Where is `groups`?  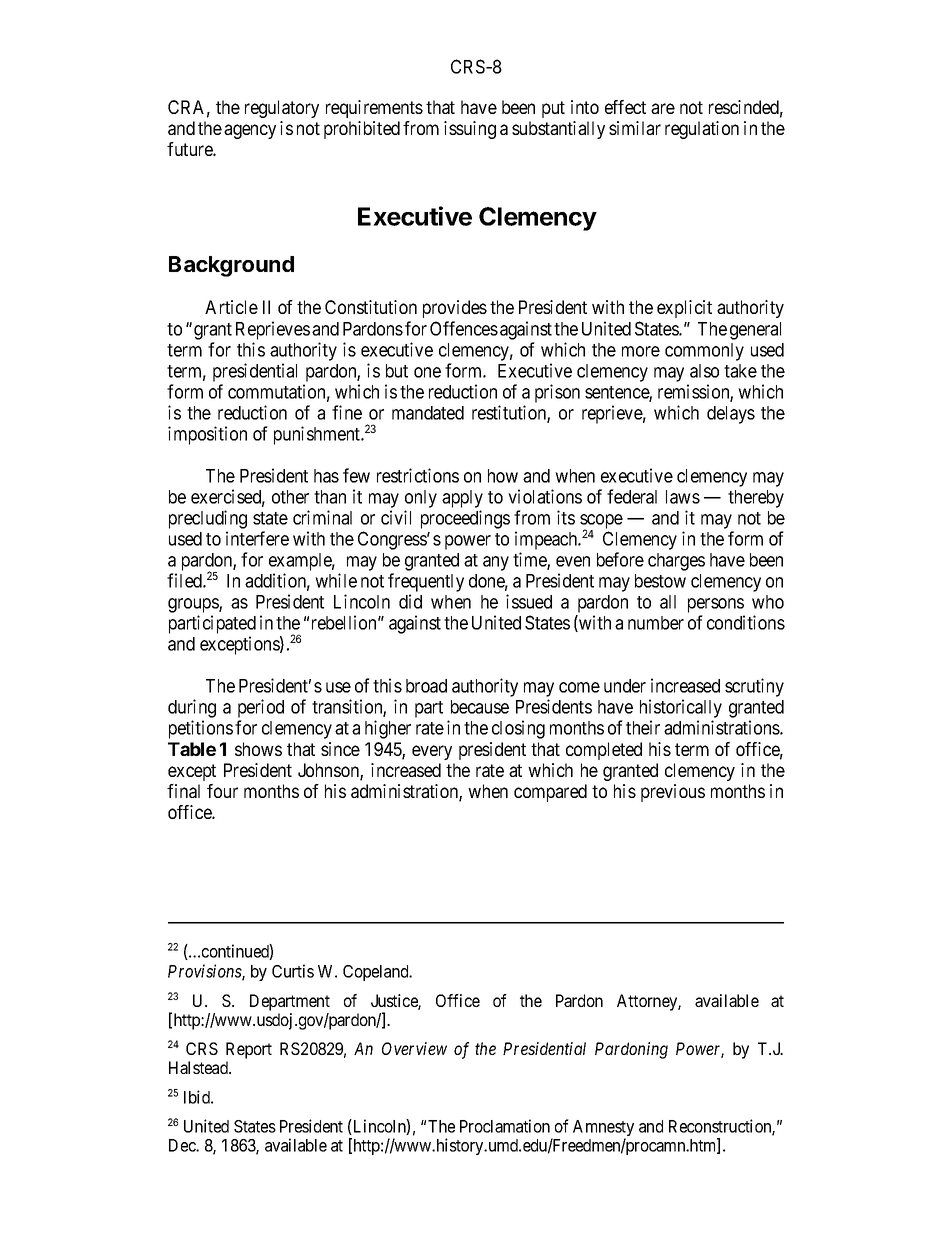
groups is located at coordinates (194, 605).
